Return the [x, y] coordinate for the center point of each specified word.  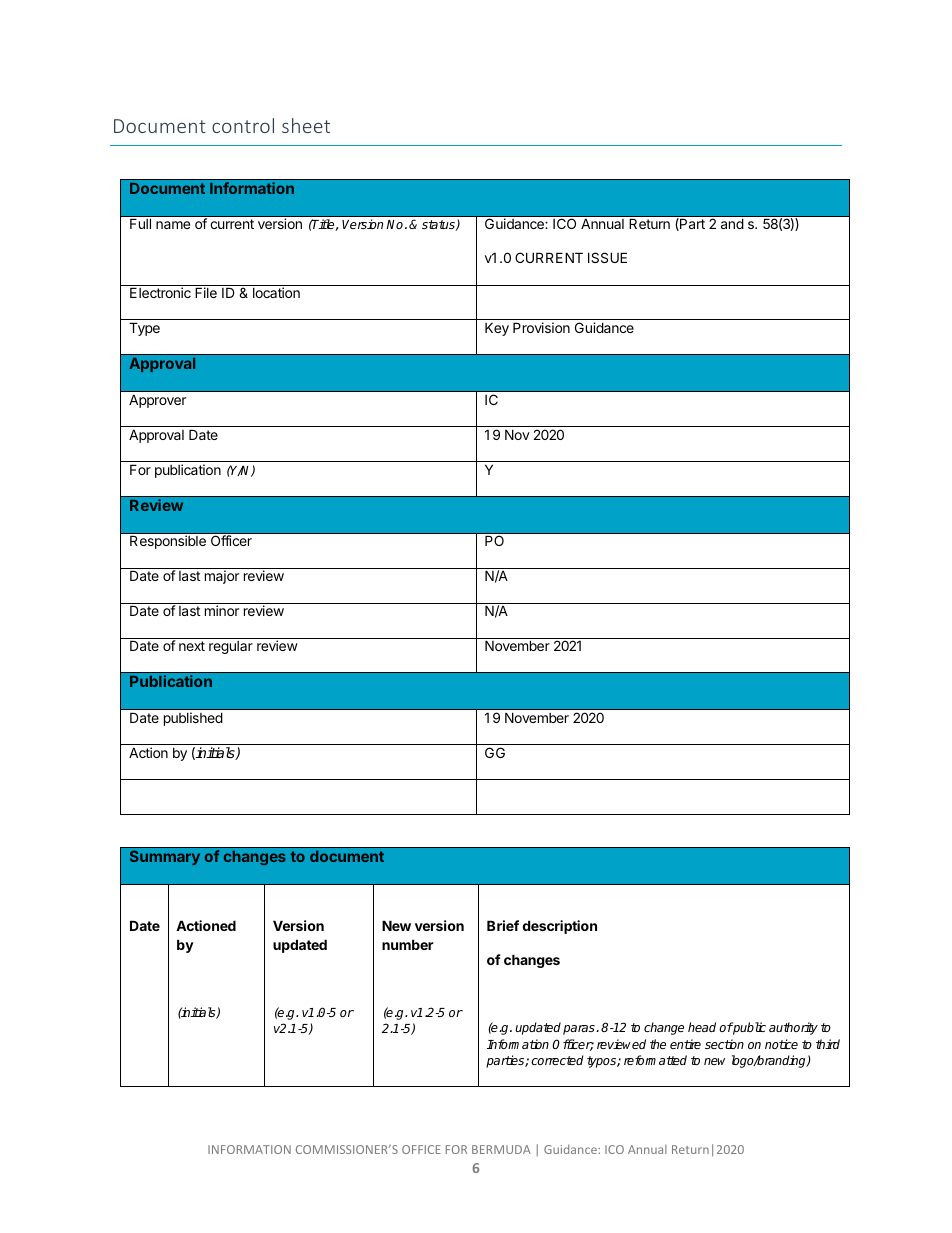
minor [222, 610]
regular [231, 647]
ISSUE [607, 257]
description [560, 927]
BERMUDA [501, 1149]
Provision [541, 327]
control [243, 125]
